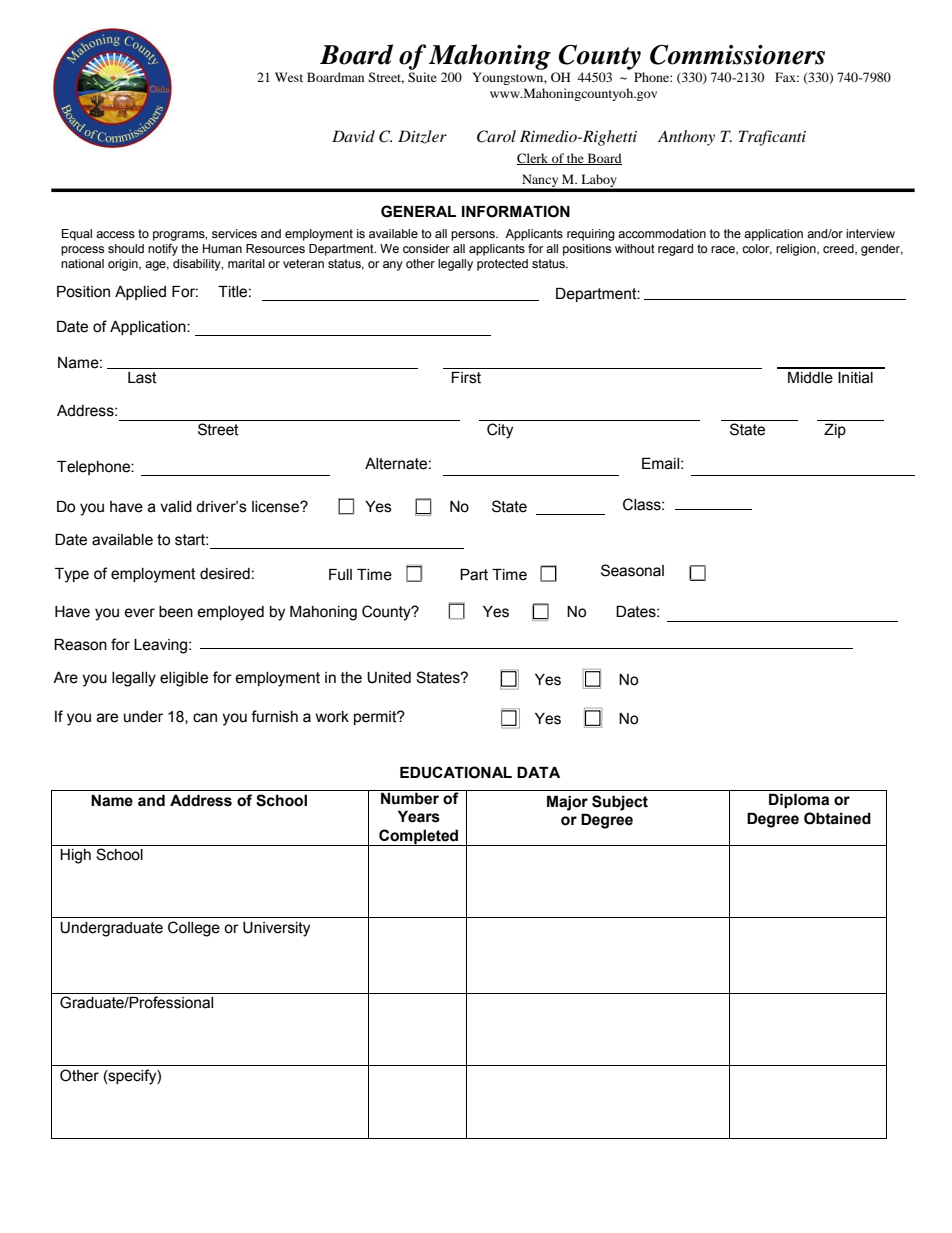 The height and width of the page is (1233, 952). I want to click on Obtained, so click(837, 818).
